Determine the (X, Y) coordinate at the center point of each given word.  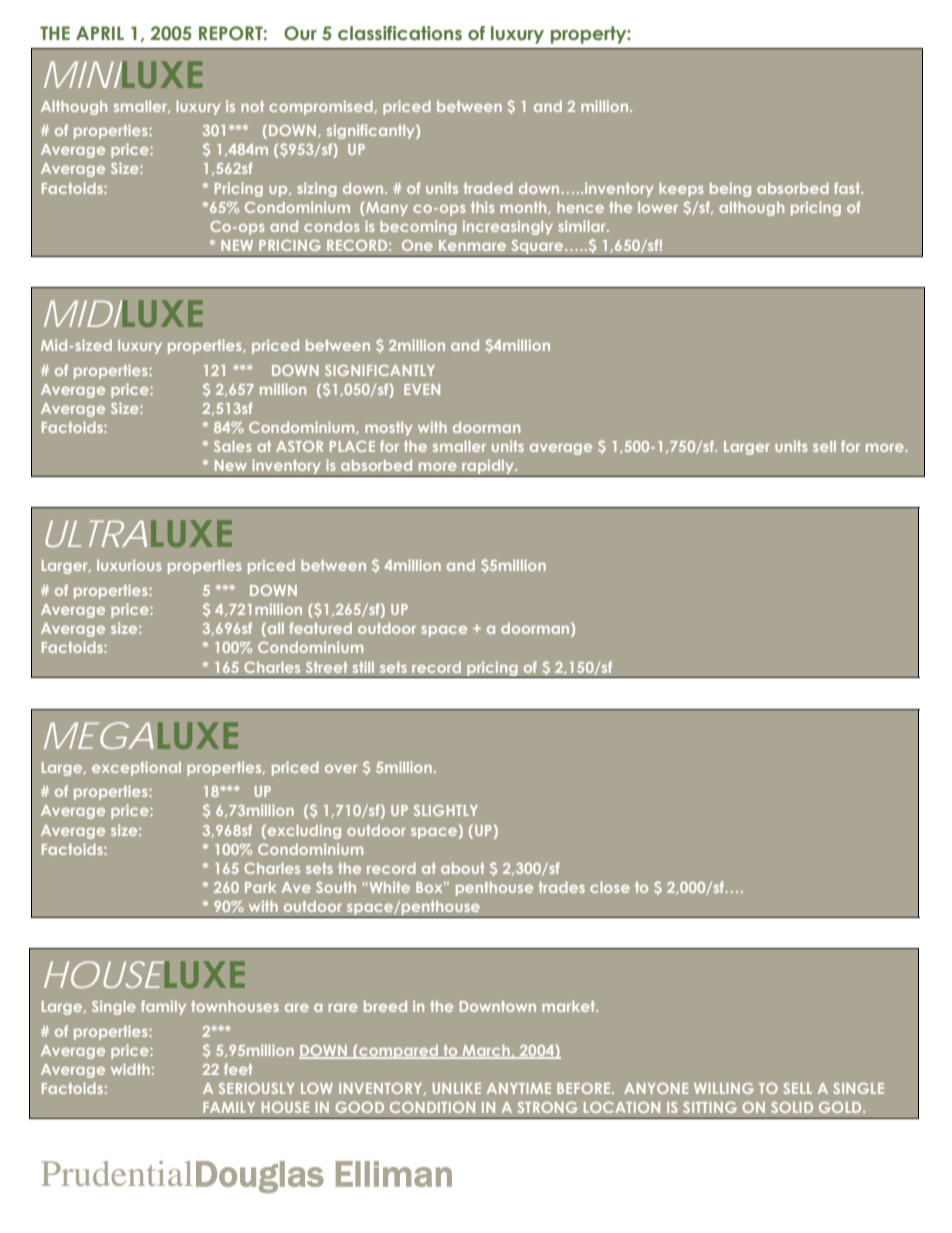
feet (238, 1069)
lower (658, 207)
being (730, 189)
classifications (400, 33)
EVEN (422, 389)
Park (260, 887)
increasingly (508, 227)
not (252, 106)
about (463, 868)
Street (327, 667)
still (363, 667)
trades (562, 887)
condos (332, 226)
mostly (389, 429)
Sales (233, 446)
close (610, 887)
